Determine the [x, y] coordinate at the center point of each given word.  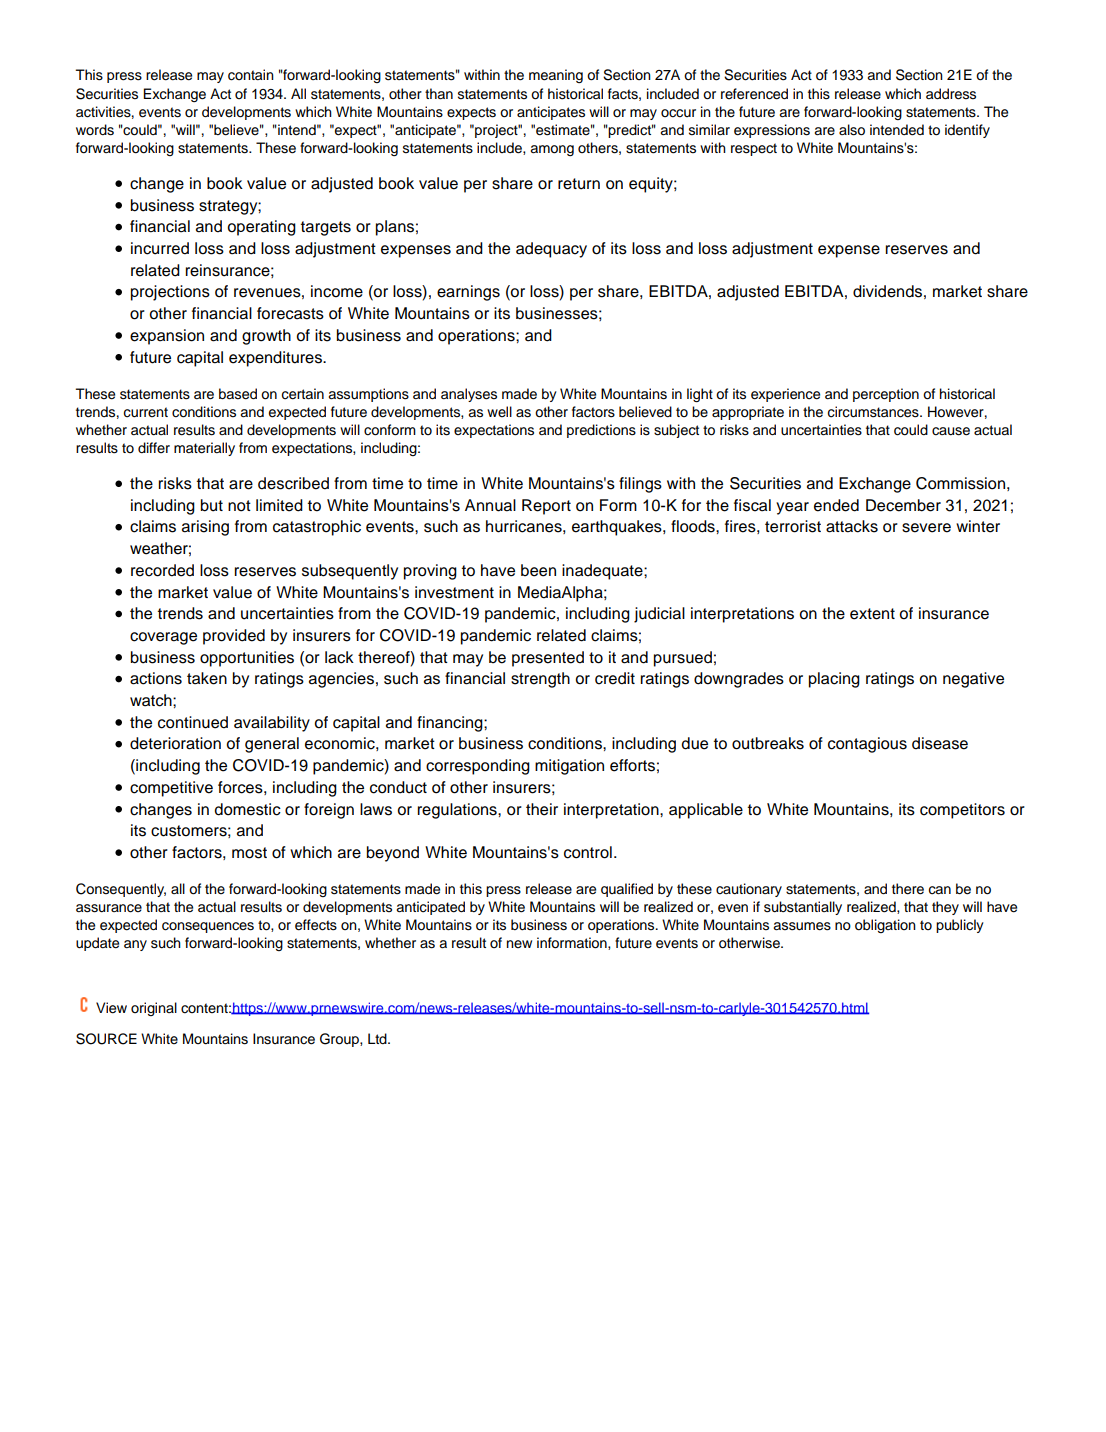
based [238, 394]
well [499, 411]
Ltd [378, 1038]
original [154, 1009]
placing [834, 680]
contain [251, 75]
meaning [556, 76]
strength [540, 680]
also [852, 130]
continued [193, 722]
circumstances [874, 412]
